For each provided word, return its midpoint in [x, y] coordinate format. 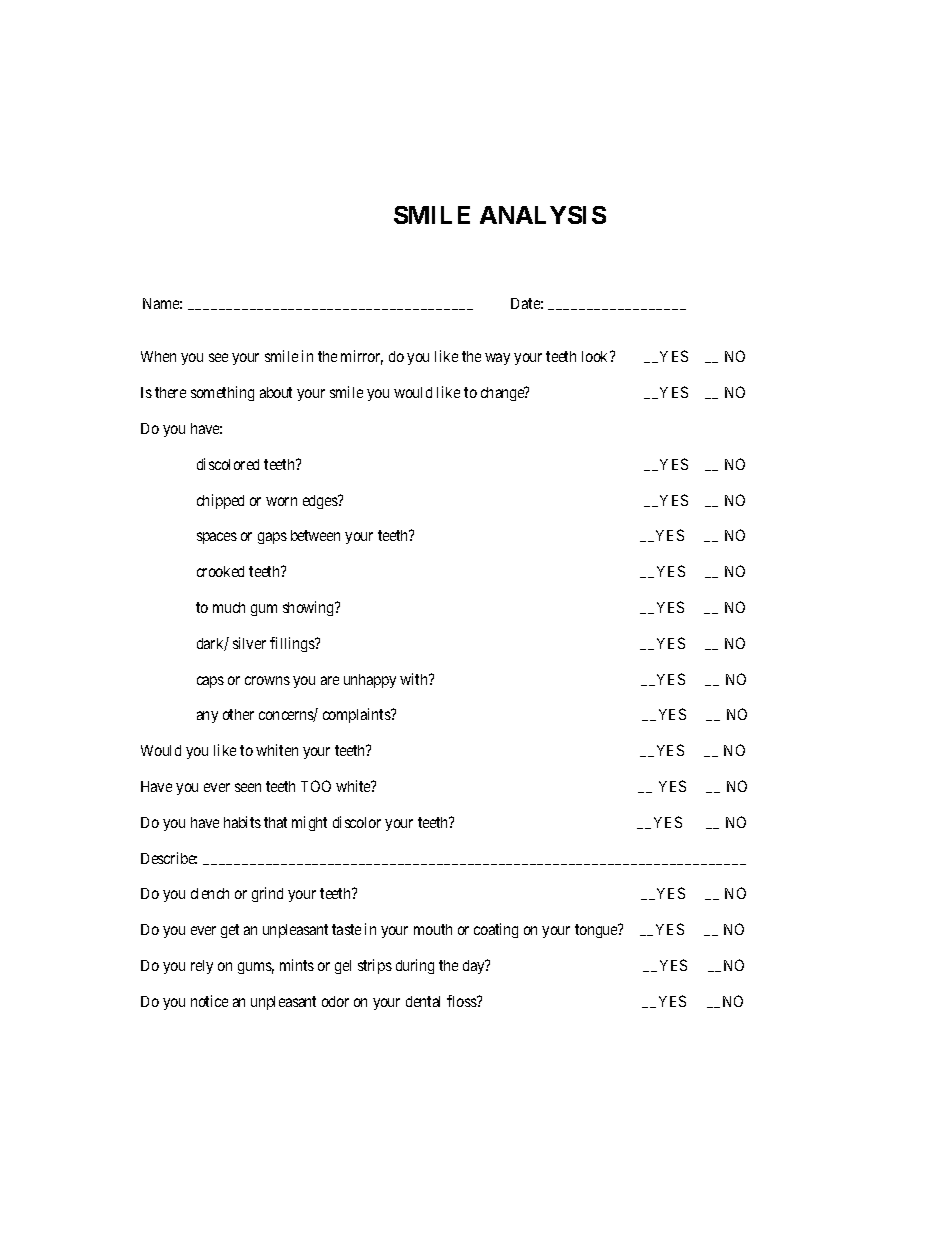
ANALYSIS [543, 215]
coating [496, 930]
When [158, 356]
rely [202, 967]
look [596, 356]
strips [375, 966]
